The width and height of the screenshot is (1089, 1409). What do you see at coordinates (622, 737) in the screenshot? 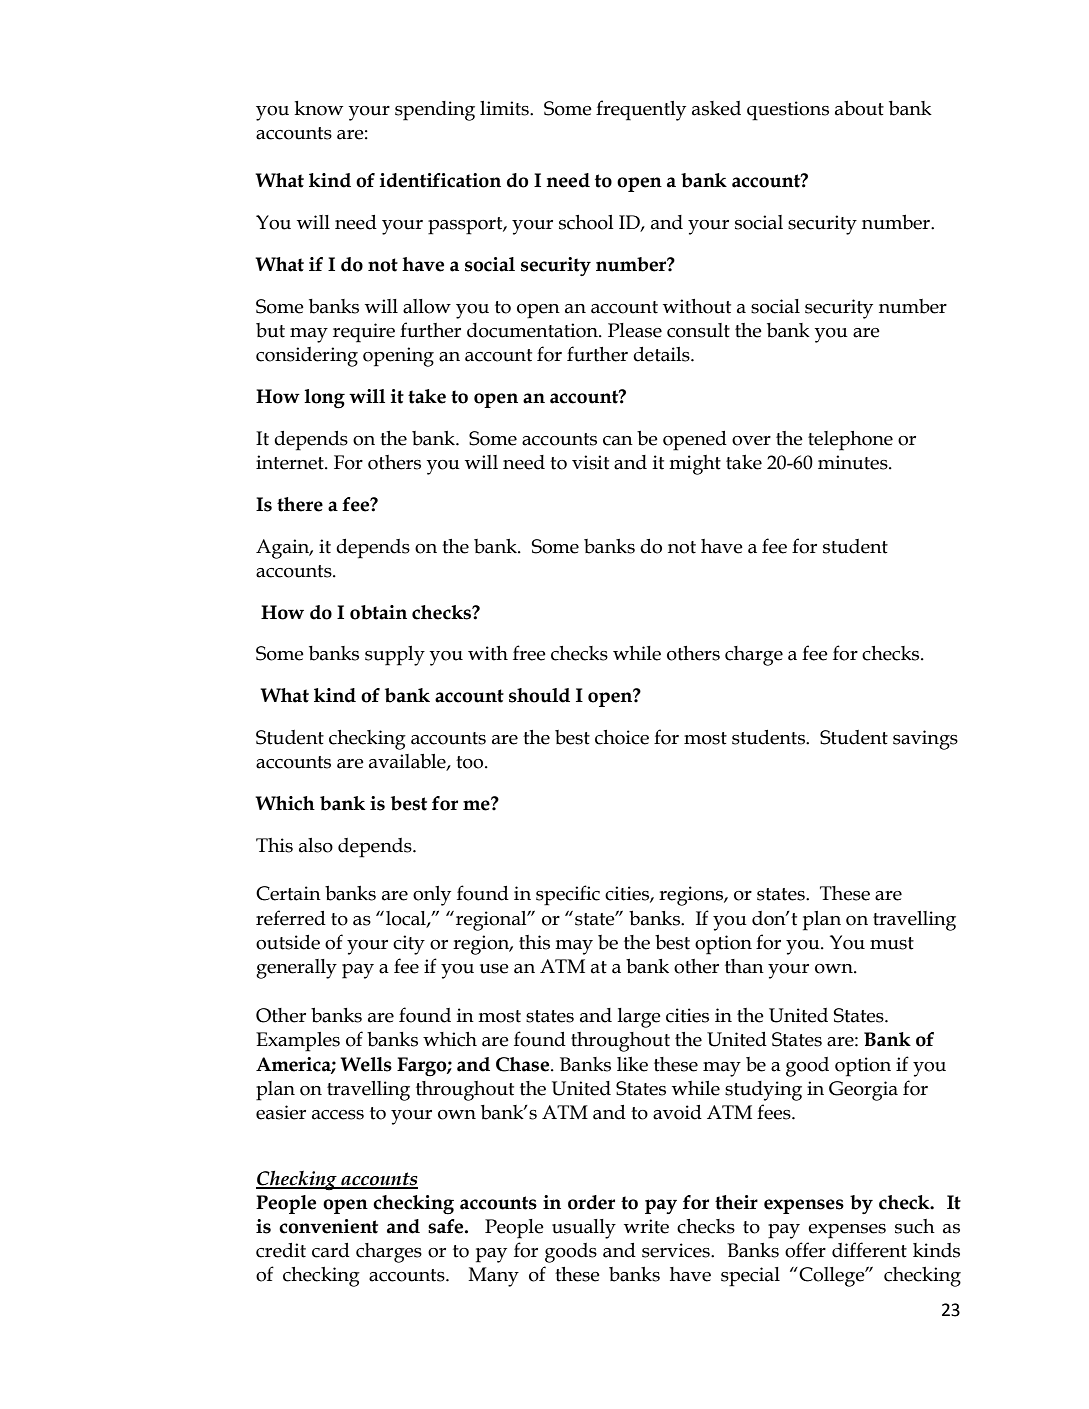
I see `choice` at bounding box center [622, 737].
